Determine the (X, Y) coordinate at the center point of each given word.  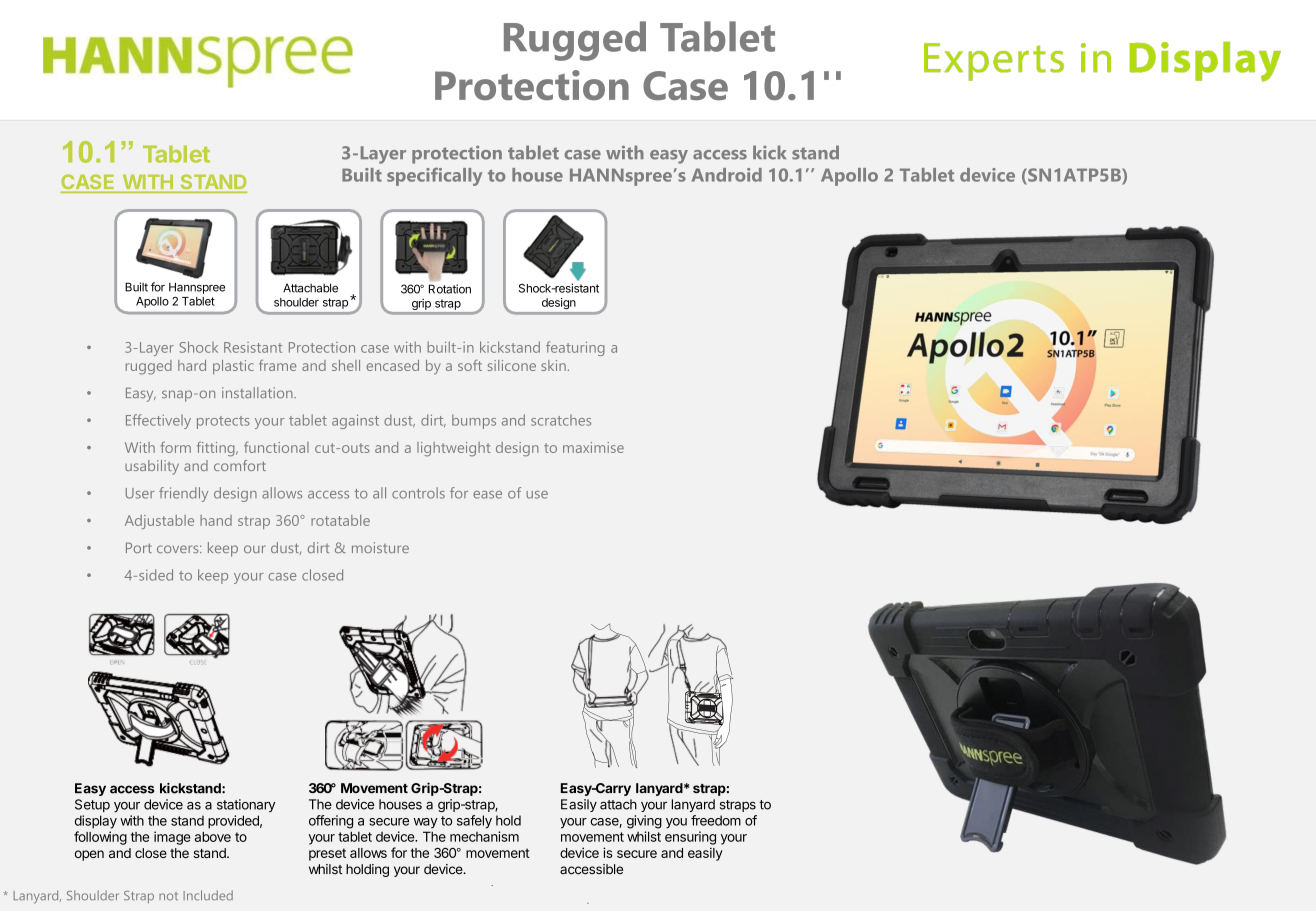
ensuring (690, 838)
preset (327, 854)
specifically (434, 176)
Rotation (450, 289)
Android (727, 175)
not (168, 896)
